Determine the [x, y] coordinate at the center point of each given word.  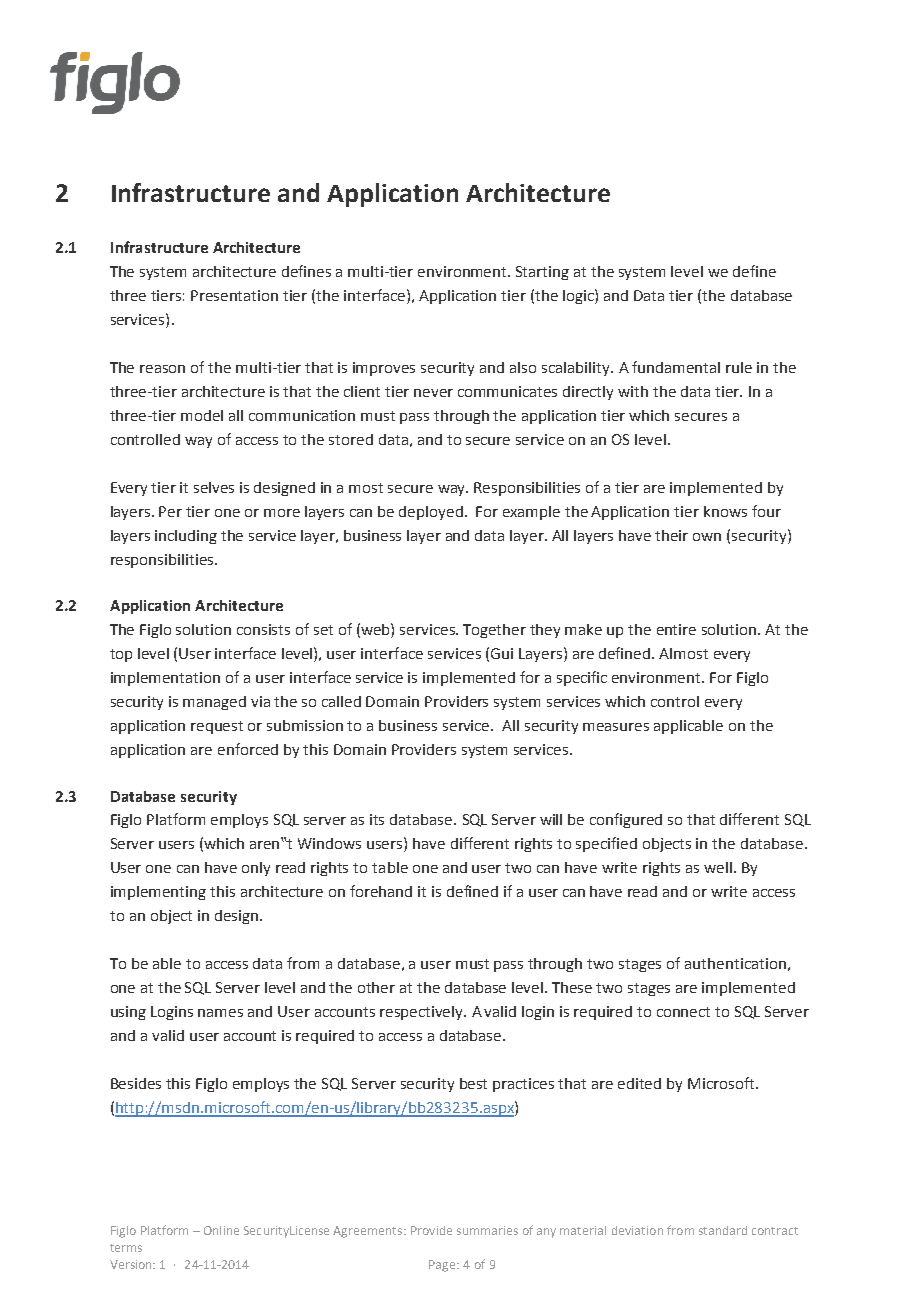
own [707, 537]
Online [221, 1230]
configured [626, 820]
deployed [431, 513]
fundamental [676, 367]
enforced [248, 749]
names [220, 1013]
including [186, 537]
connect [683, 1012]
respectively [423, 1013]
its [377, 819]
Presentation [234, 295]
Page [443, 1266]
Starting [542, 273]
